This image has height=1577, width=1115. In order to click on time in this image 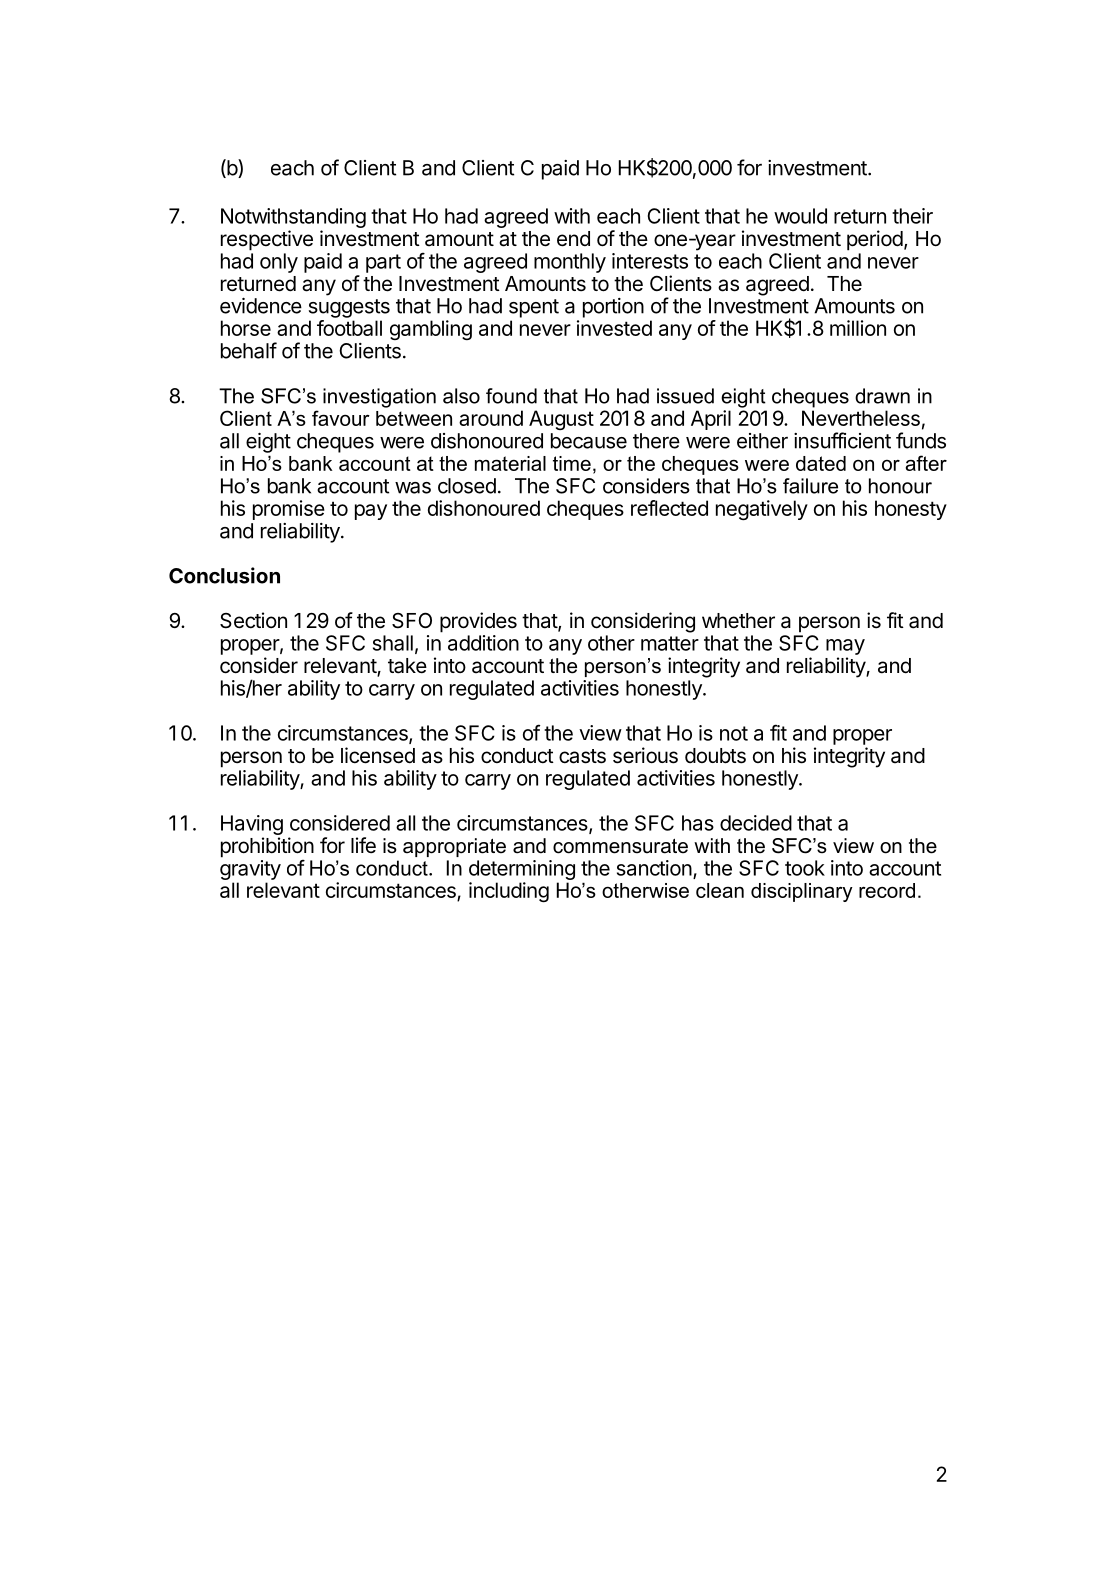, I will do `click(572, 463)`.
